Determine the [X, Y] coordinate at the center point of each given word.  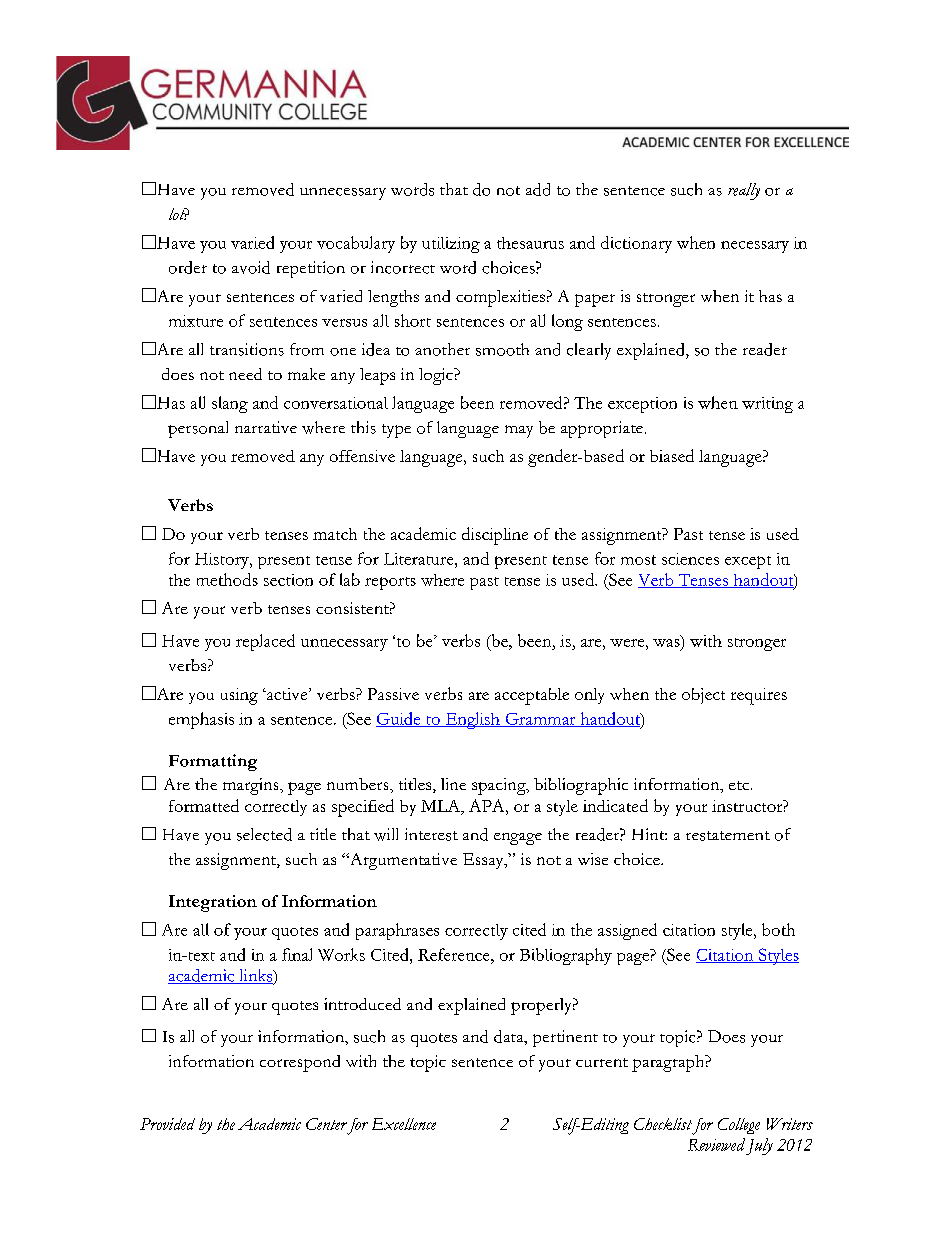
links [256, 976]
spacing [500, 786]
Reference [455, 954]
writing [767, 405]
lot [178, 214]
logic [437, 376]
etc [739, 785]
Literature [420, 559]
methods [227, 579]
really [744, 191]
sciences [690, 559]
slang [230, 404]
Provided [167, 1124]
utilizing [451, 245]
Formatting [213, 762]
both [778, 929]
